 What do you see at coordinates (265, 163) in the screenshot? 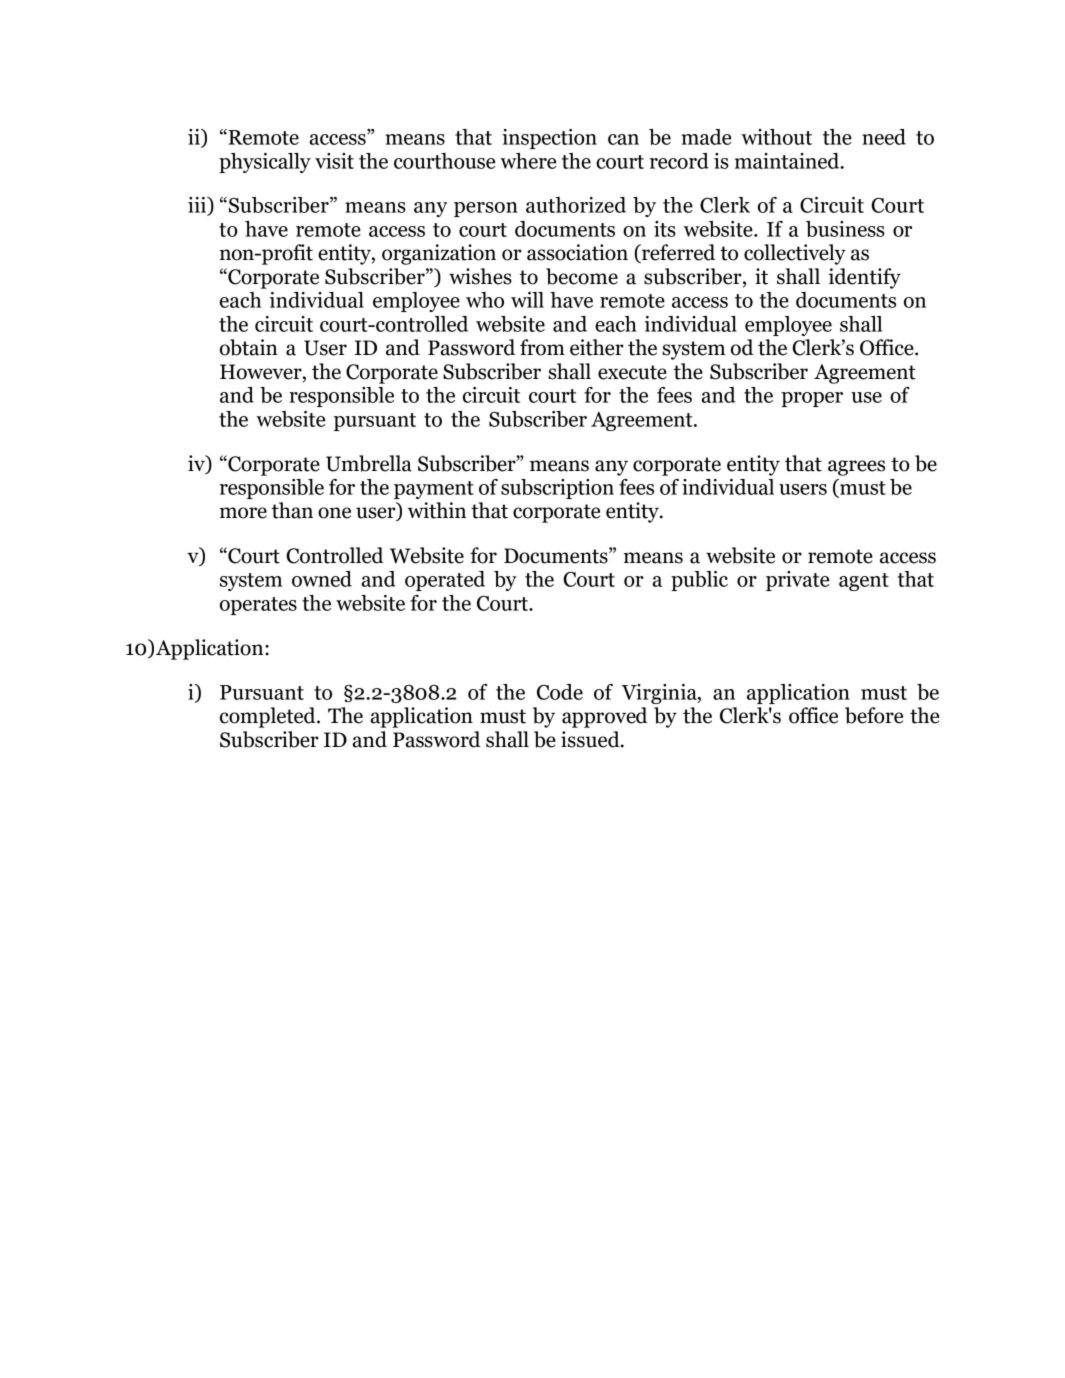
I see `physically` at bounding box center [265, 163].
